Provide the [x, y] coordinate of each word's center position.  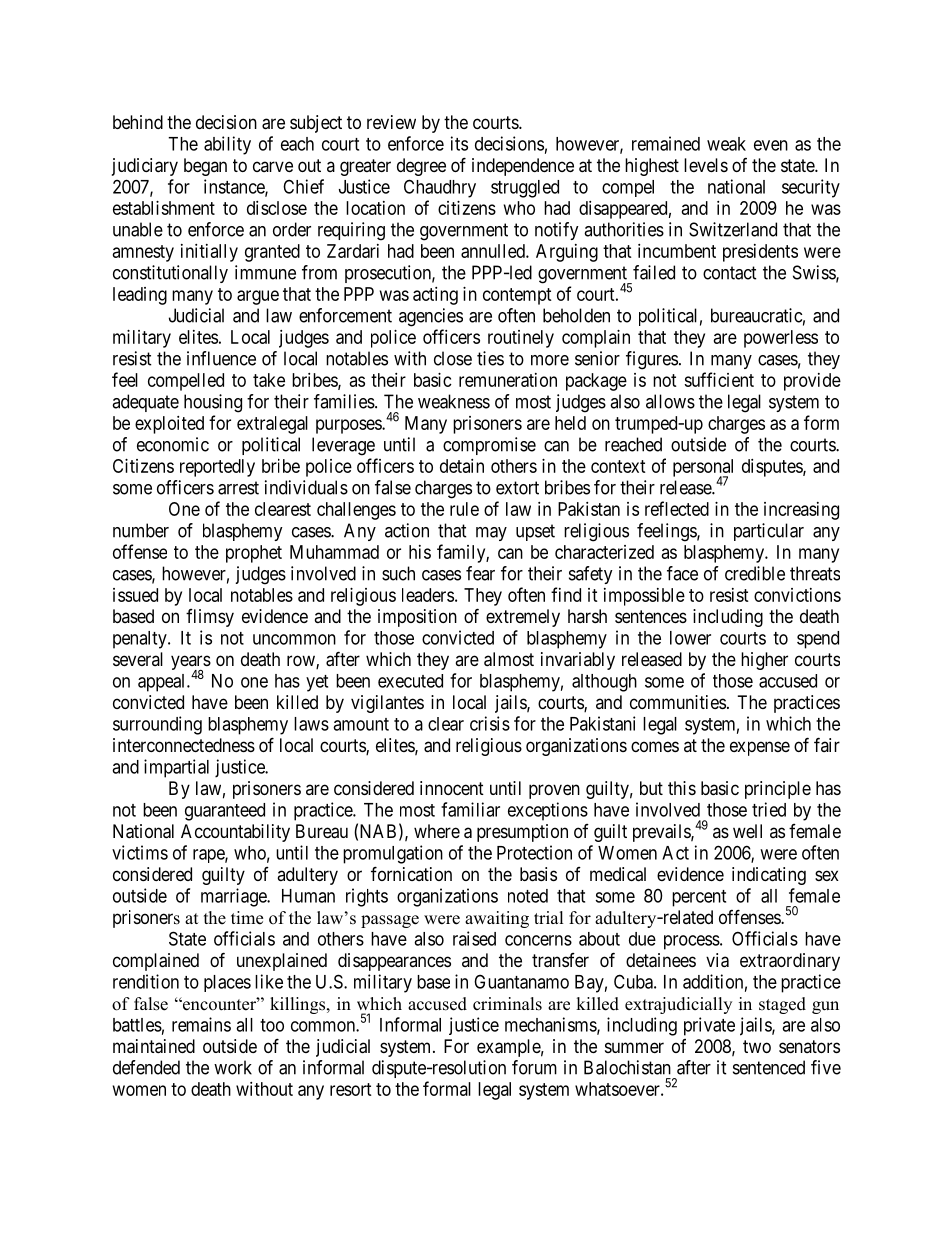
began [205, 167]
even [771, 145]
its [459, 143]
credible [755, 573]
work [233, 1067]
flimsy [210, 618]
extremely [523, 618]
